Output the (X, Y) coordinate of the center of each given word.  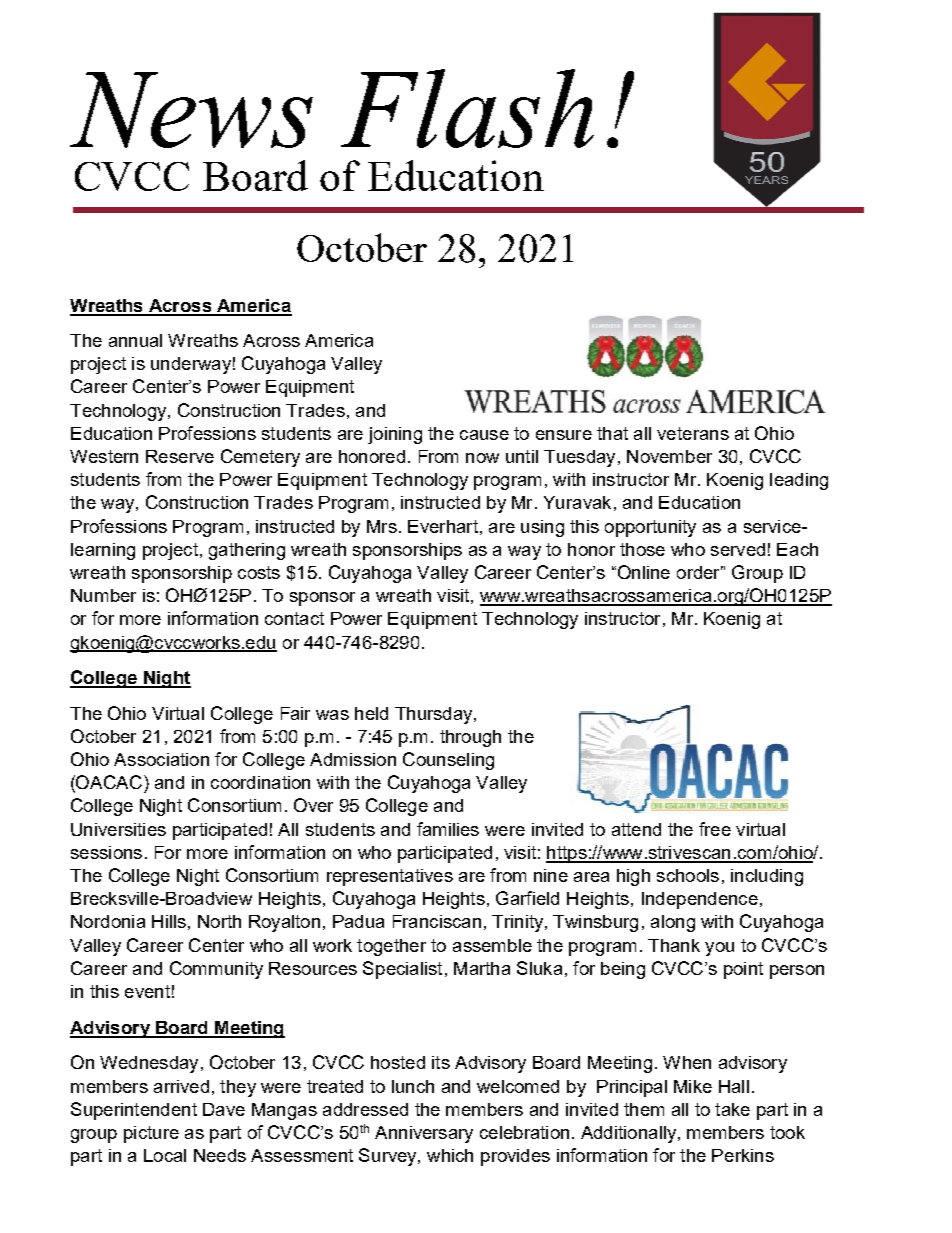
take (732, 1109)
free (715, 829)
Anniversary (424, 1134)
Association (161, 759)
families (448, 829)
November (669, 456)
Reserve (180, 456)
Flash (467, 108)
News (191, 110)
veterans (693, 433)
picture (151, 1134)
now (482, 458)
